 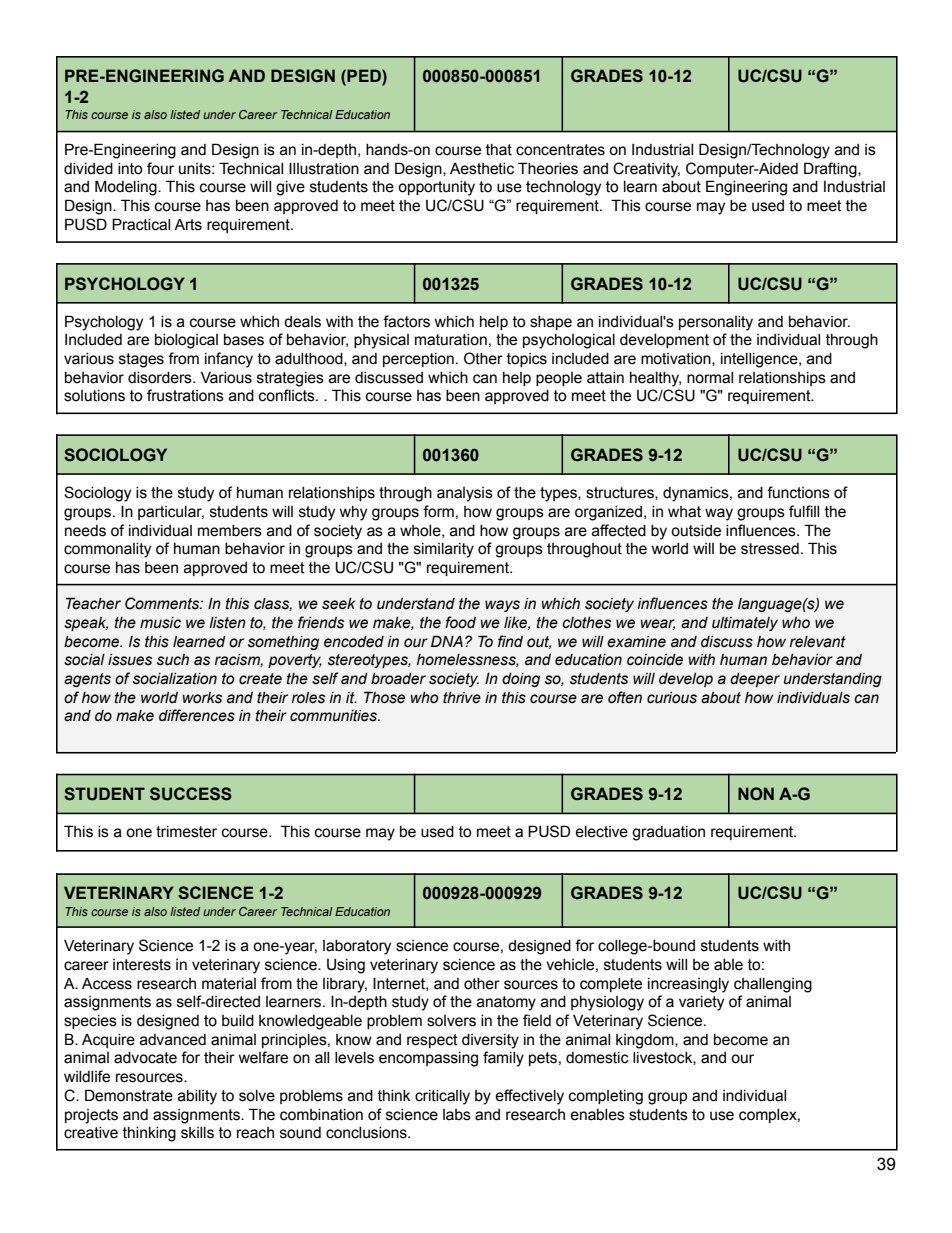 I want to click on music, so click(x=160, y=623).
